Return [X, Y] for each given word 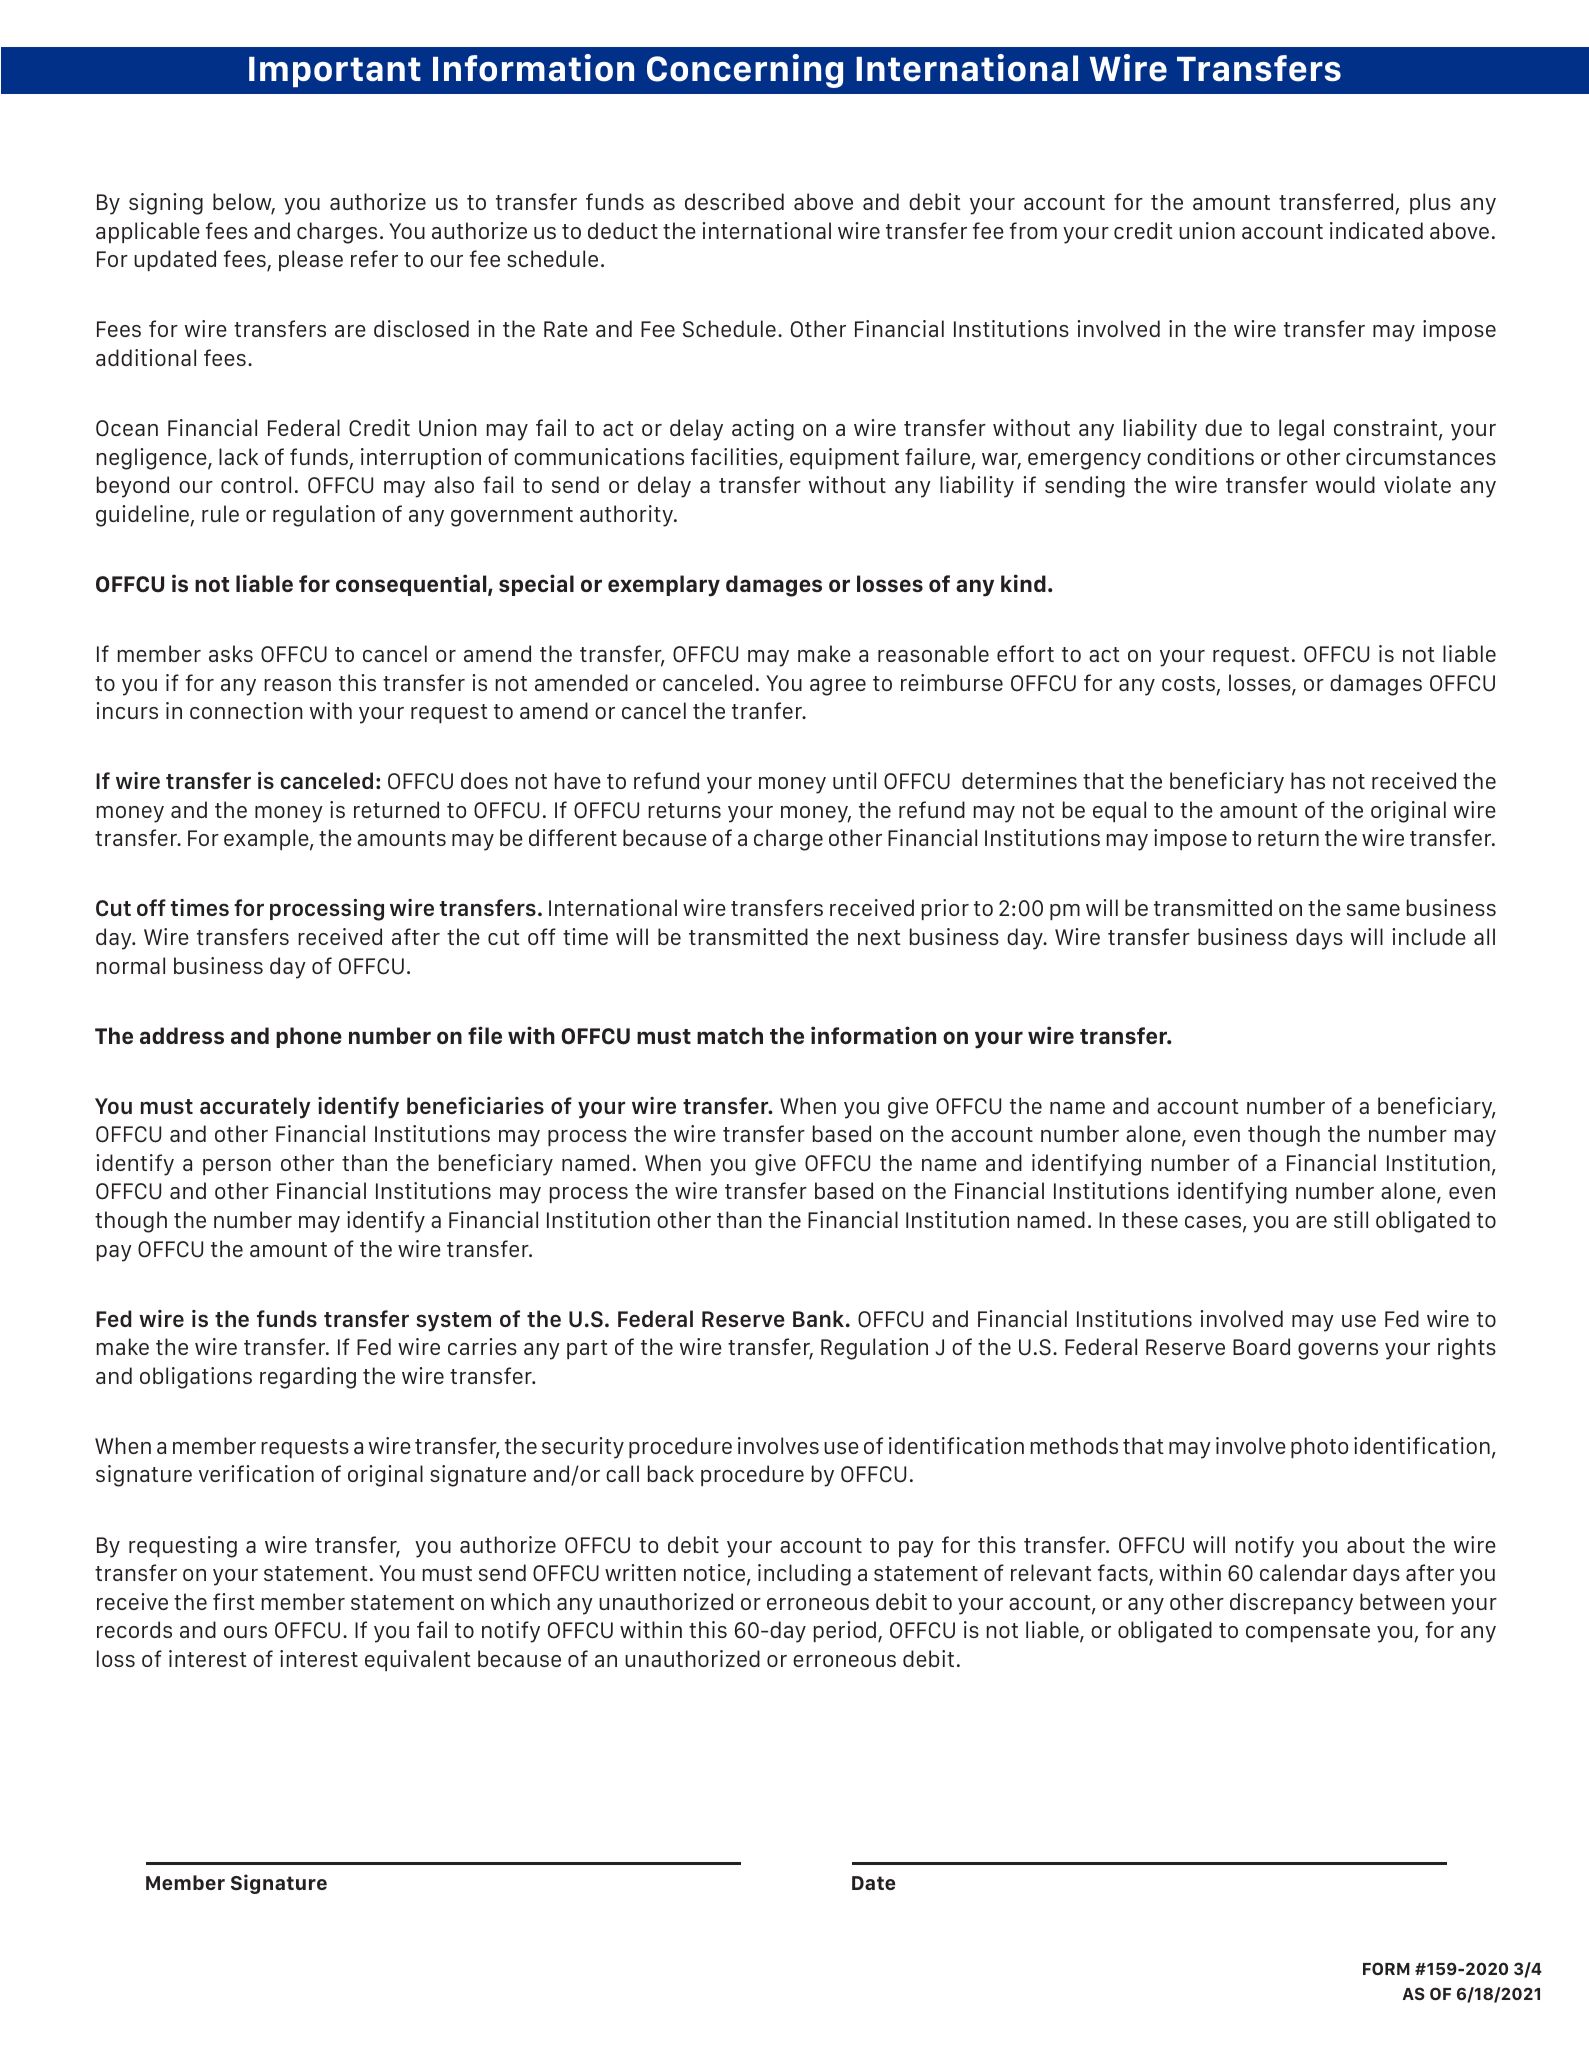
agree [838, 687]
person [237, 1167]
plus [1430, 203]
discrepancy [1291, 1604]
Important [335, 72]
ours [245, 1632]
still [1351, 1219]
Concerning [745, 71]
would [1345, 484]
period [846, 1632]
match [730, 1035]
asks [231, 653]
